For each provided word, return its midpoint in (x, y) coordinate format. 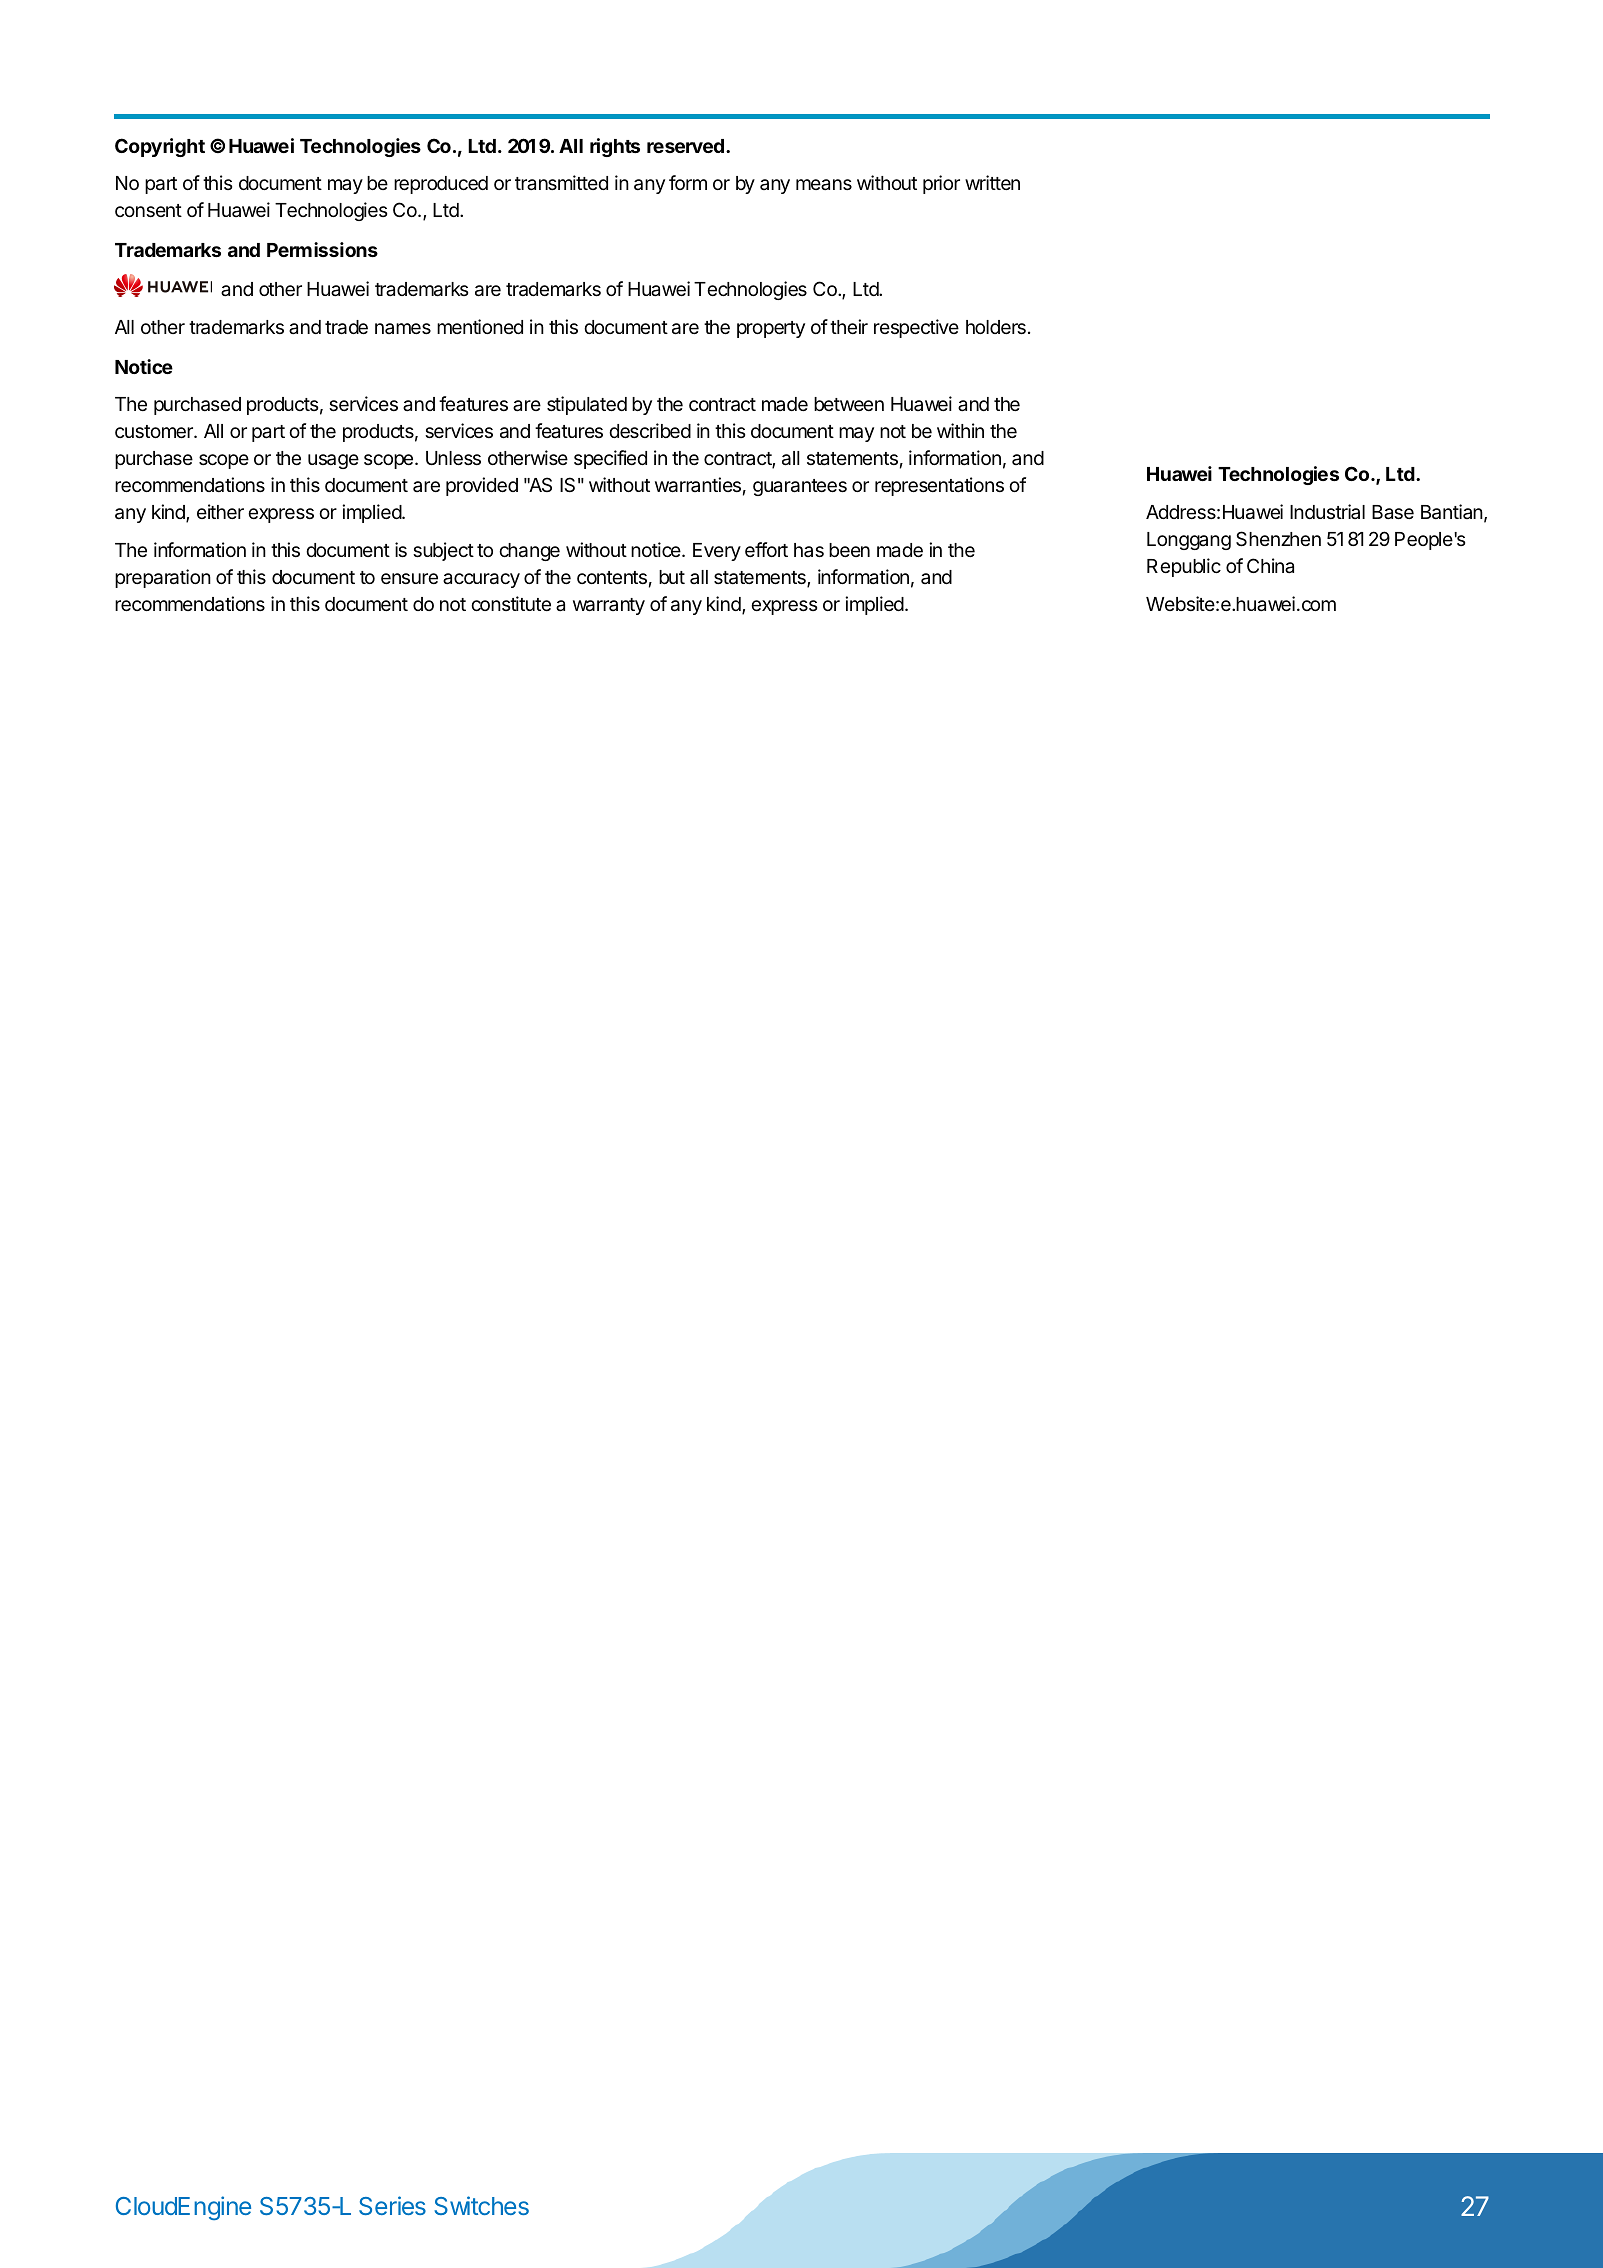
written (992, 182)
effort (766, 549)
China (1270, 566)
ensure (409, 578)
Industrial (1327, 511)
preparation (163, 578)
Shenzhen (1278, 539)
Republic (1184, 567)
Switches (481, 2205)
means (824, 185)
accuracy (481, 580)
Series (392, 2205)
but (672, 577)
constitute (511, 603)
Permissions (322, 249)
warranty (609, 606)
